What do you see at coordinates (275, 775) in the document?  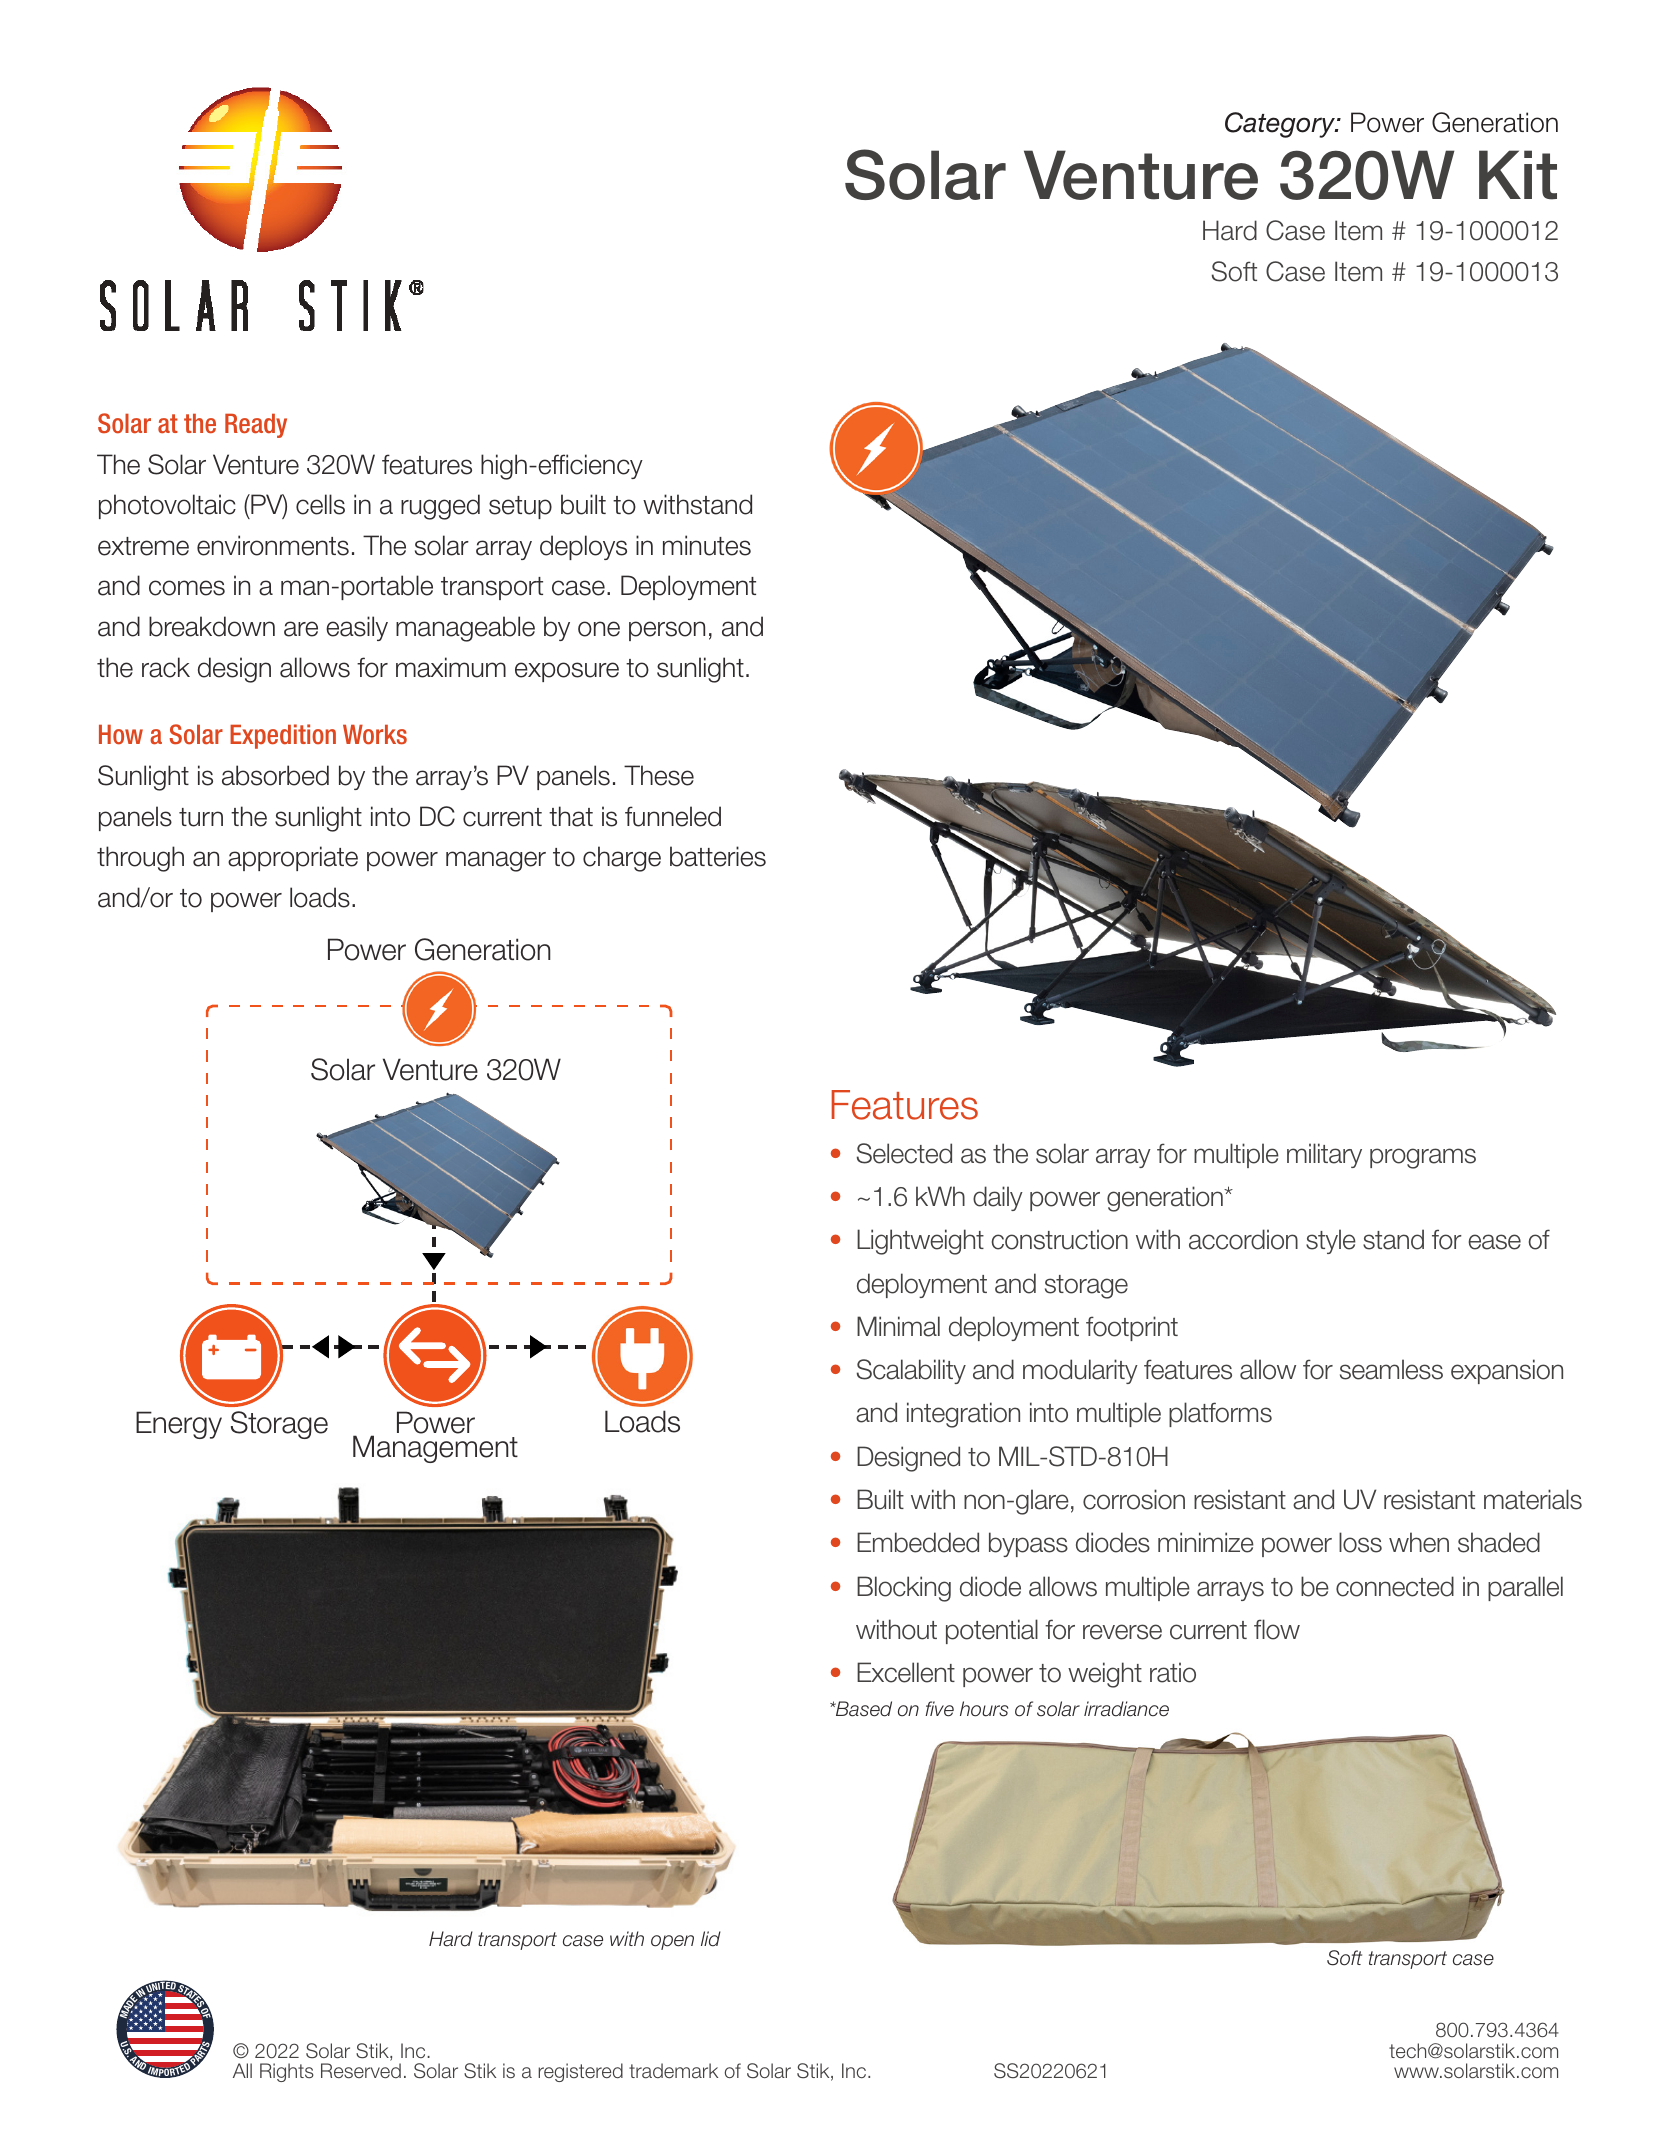 I see `absorbed` at bounding box center [275, 775].
